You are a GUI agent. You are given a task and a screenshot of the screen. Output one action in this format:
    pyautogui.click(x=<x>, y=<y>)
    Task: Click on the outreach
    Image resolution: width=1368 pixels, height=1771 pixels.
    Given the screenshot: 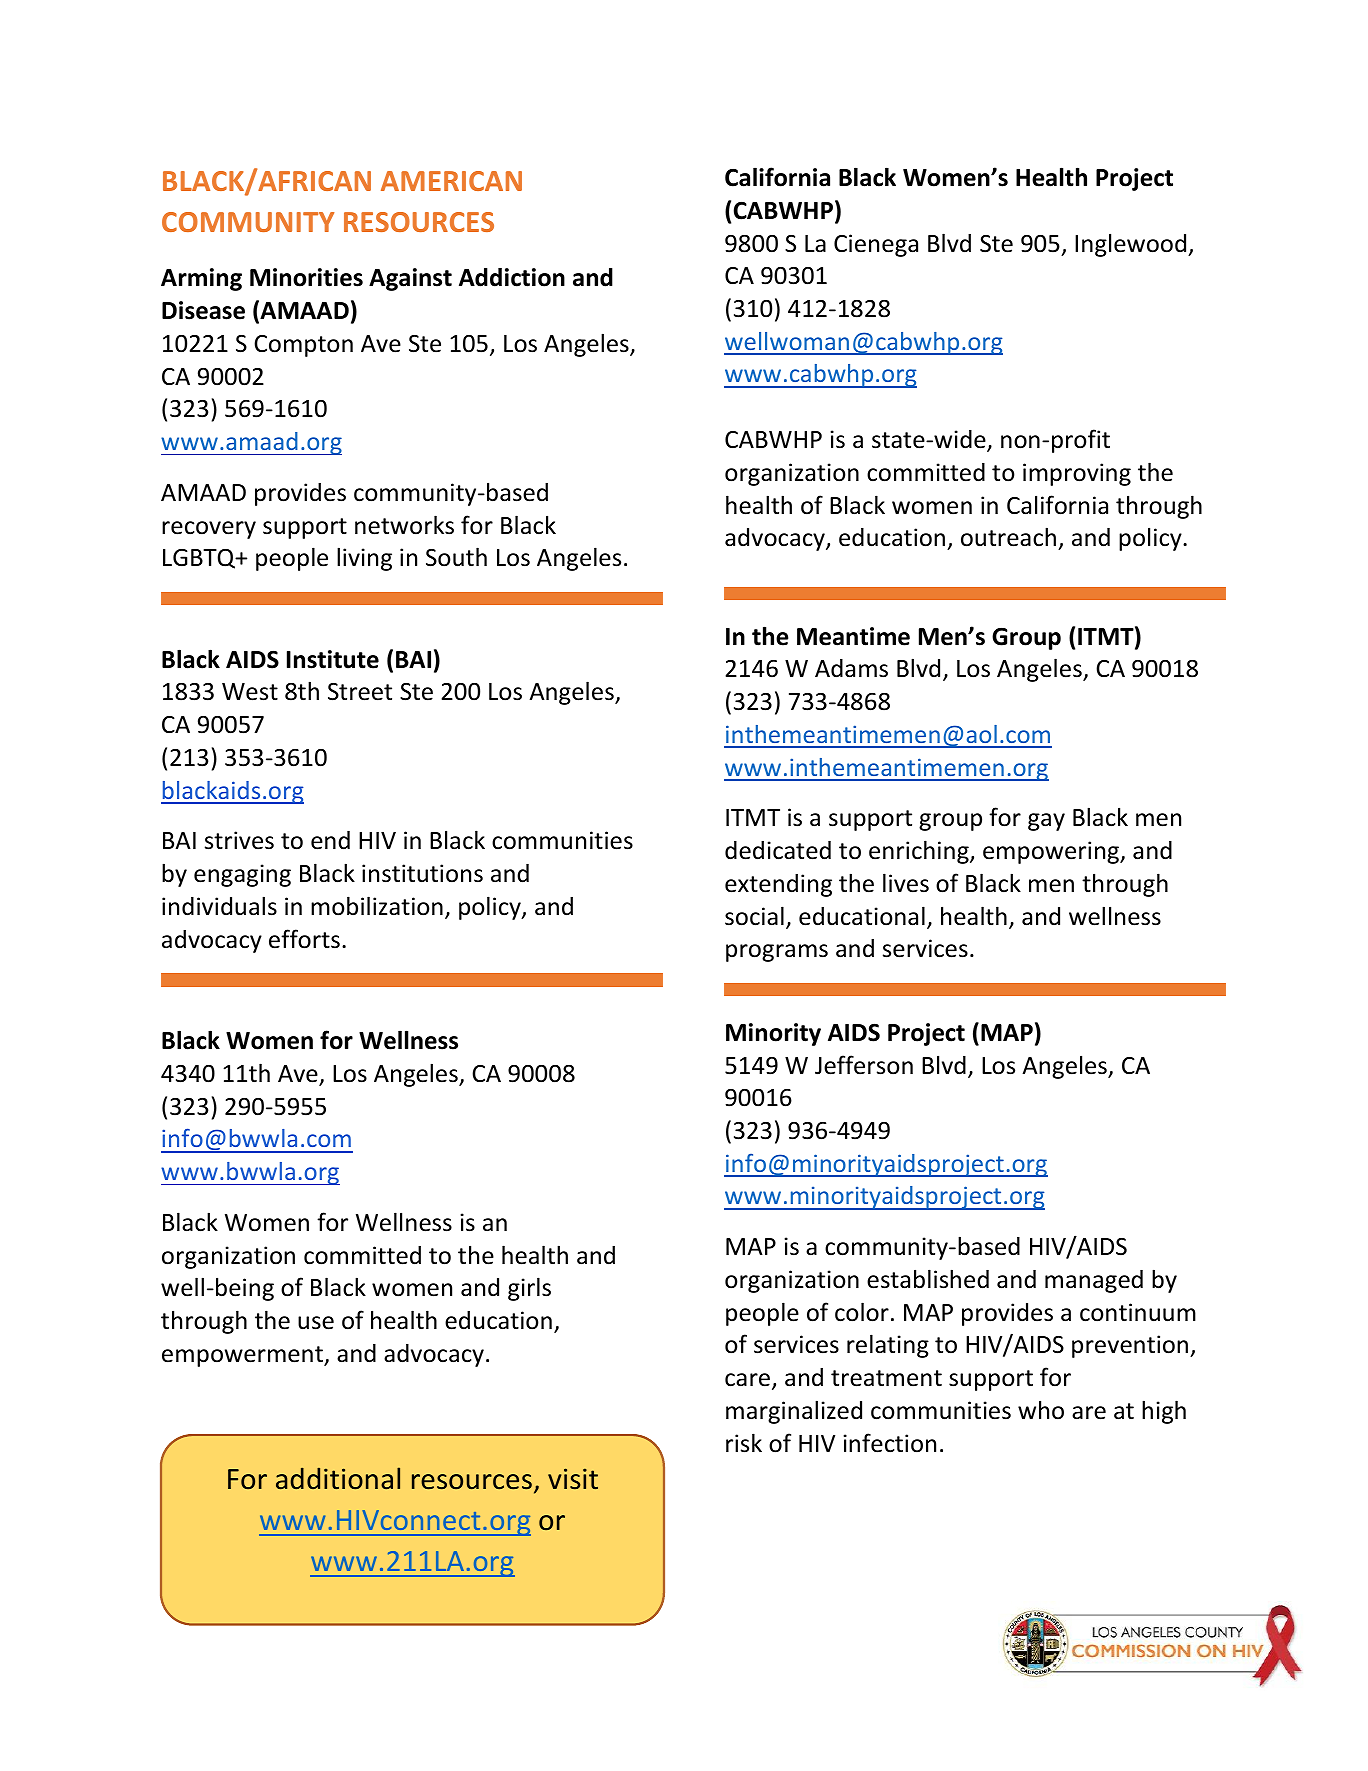 What is the action you would take?
    pyautogui.click(x=1010, y=538)
